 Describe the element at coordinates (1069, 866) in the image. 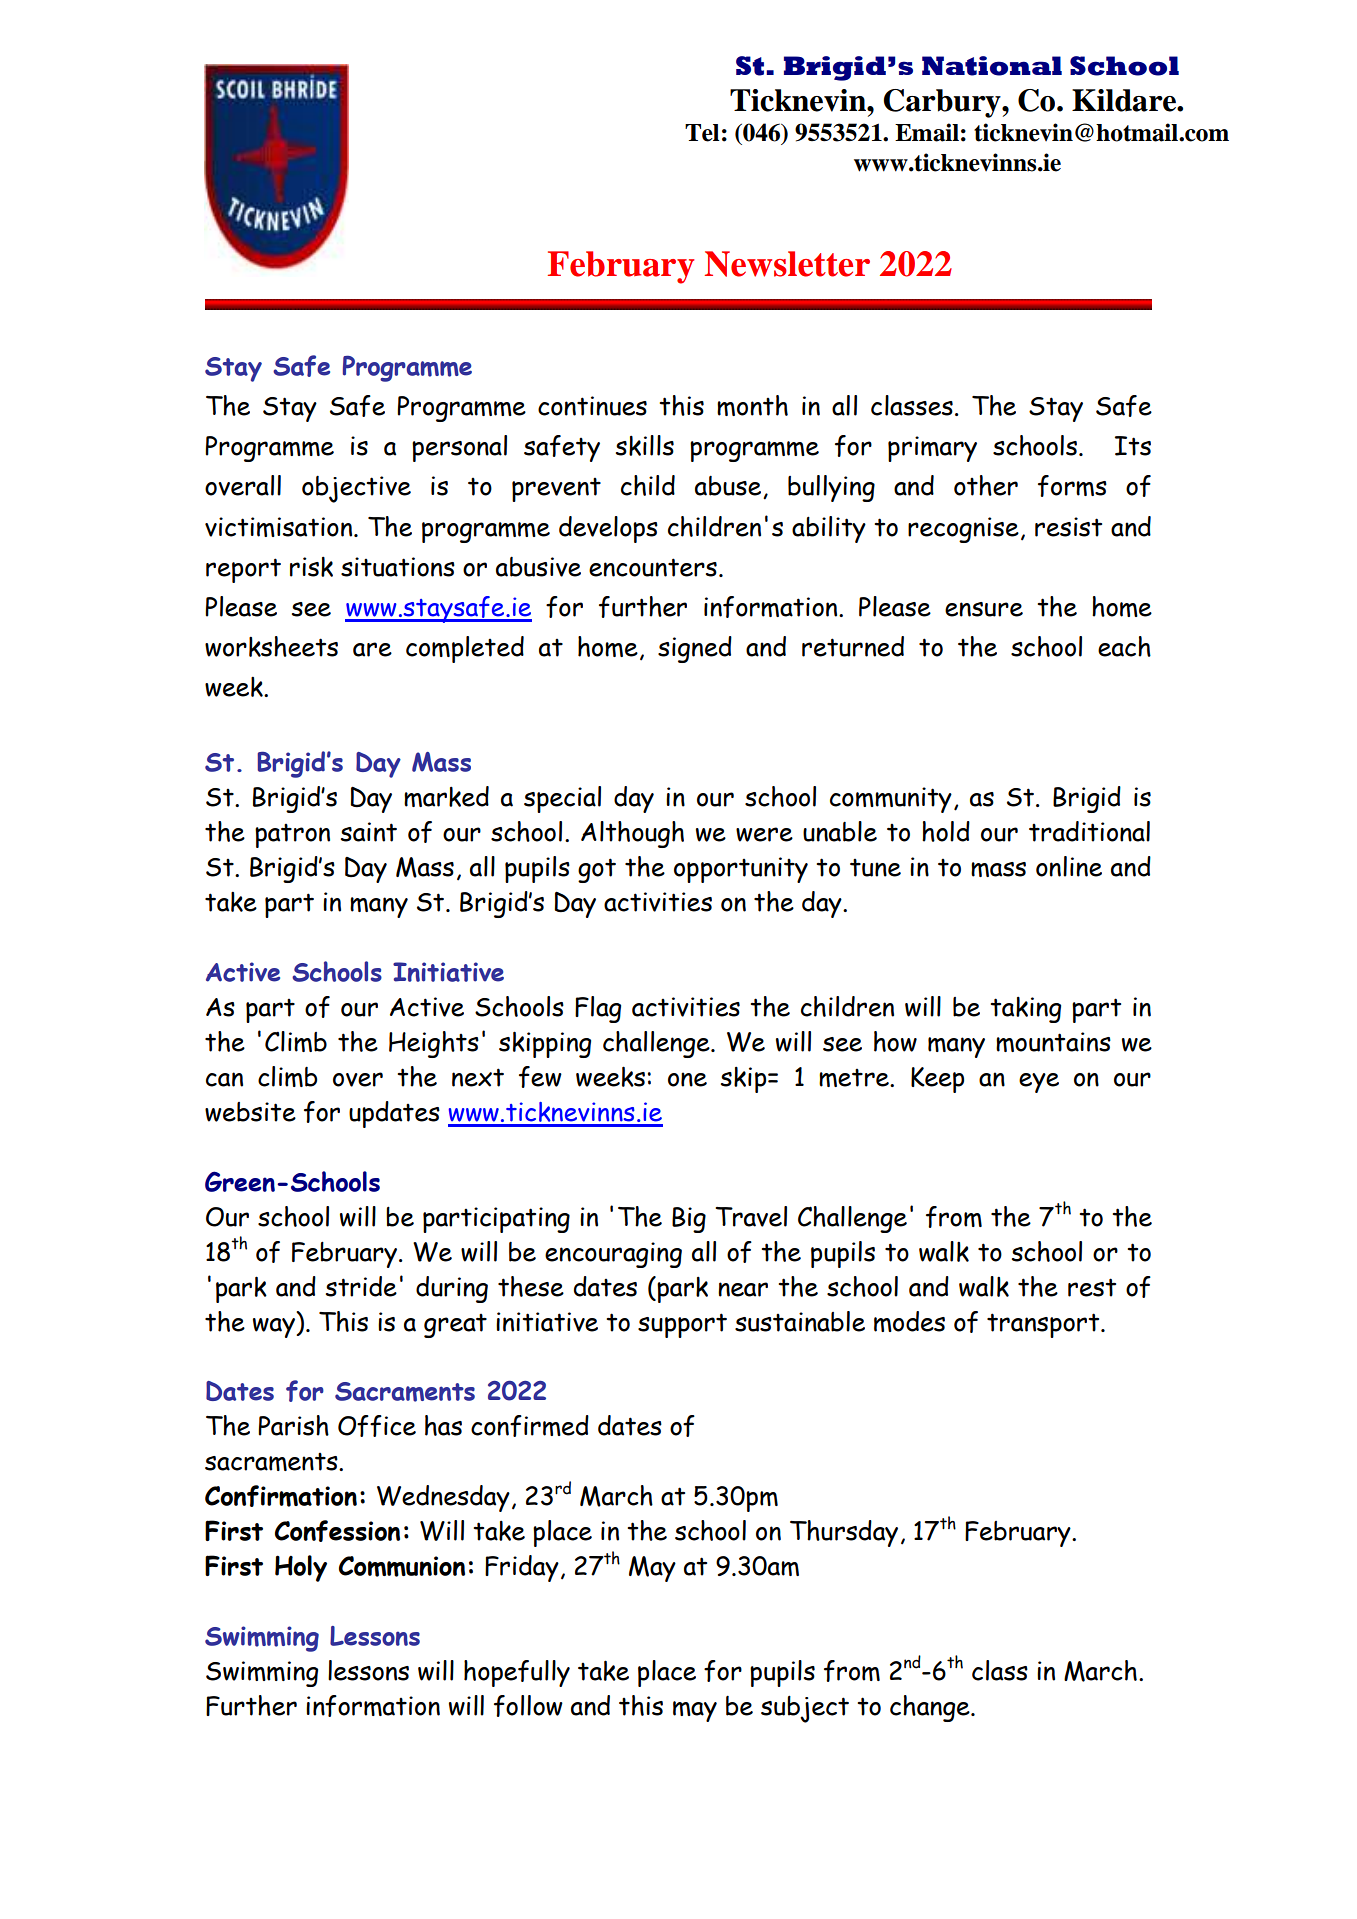

I see `online` at that location.
